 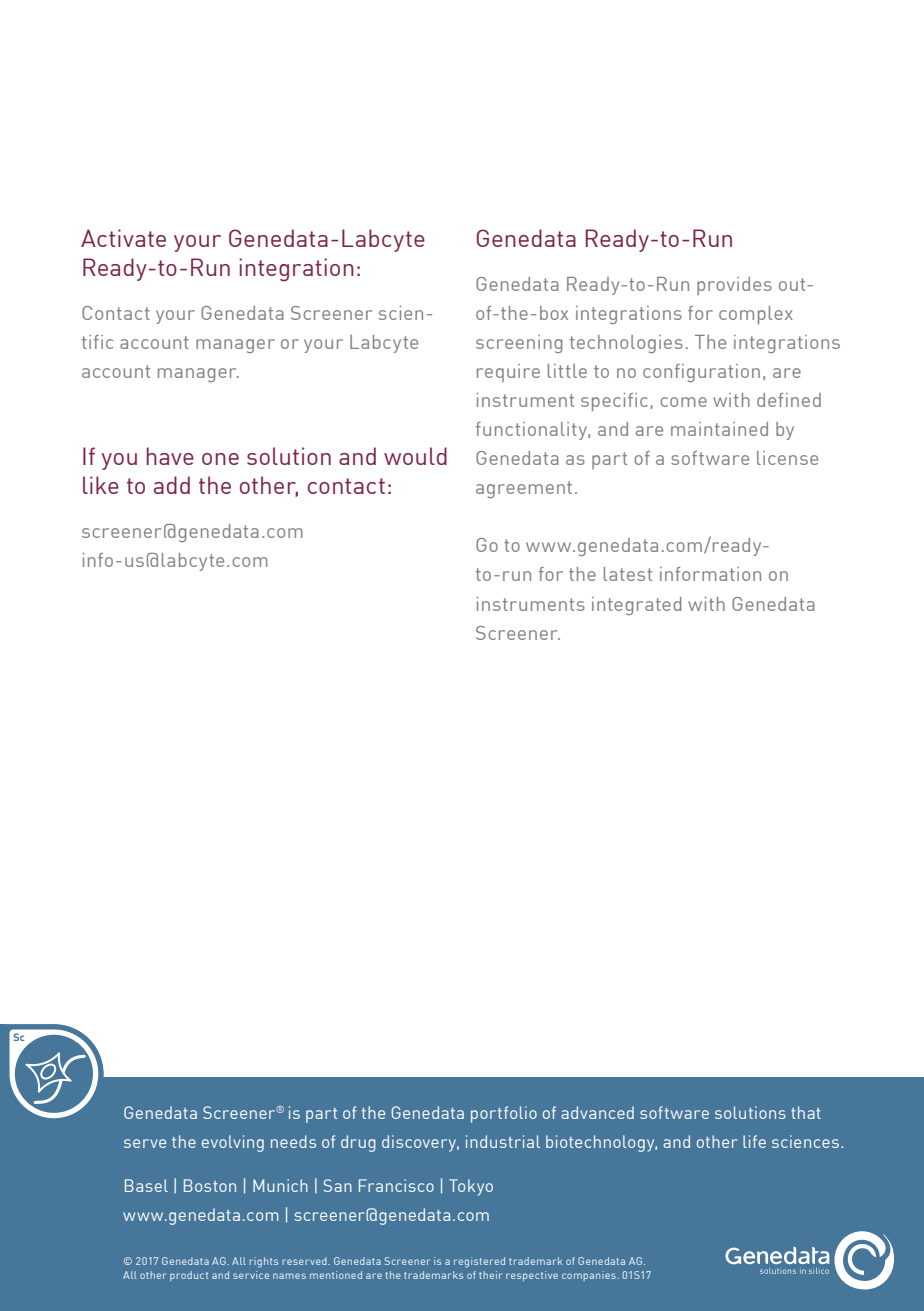 I want to click on latest, so click(x=628, y=574).
